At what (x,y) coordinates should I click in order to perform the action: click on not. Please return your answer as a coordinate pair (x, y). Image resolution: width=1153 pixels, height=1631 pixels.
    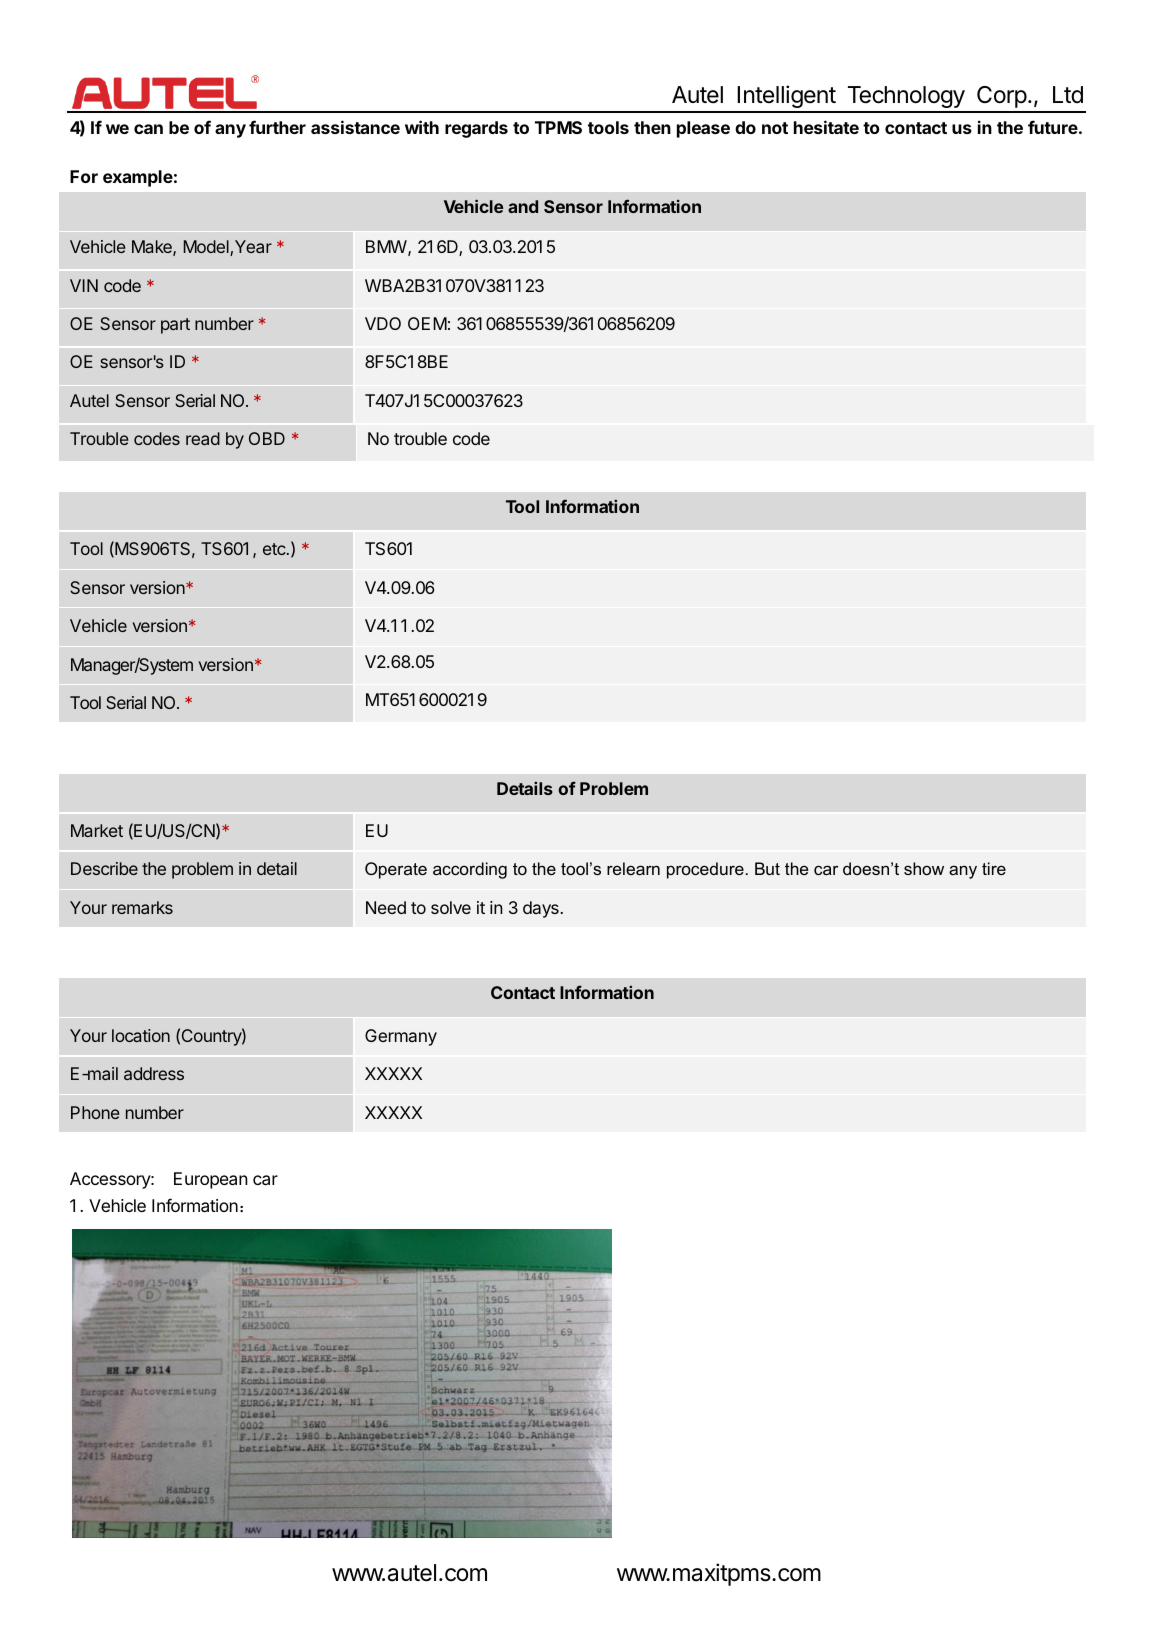
    Looking at the image, I should click on (775, 128).
